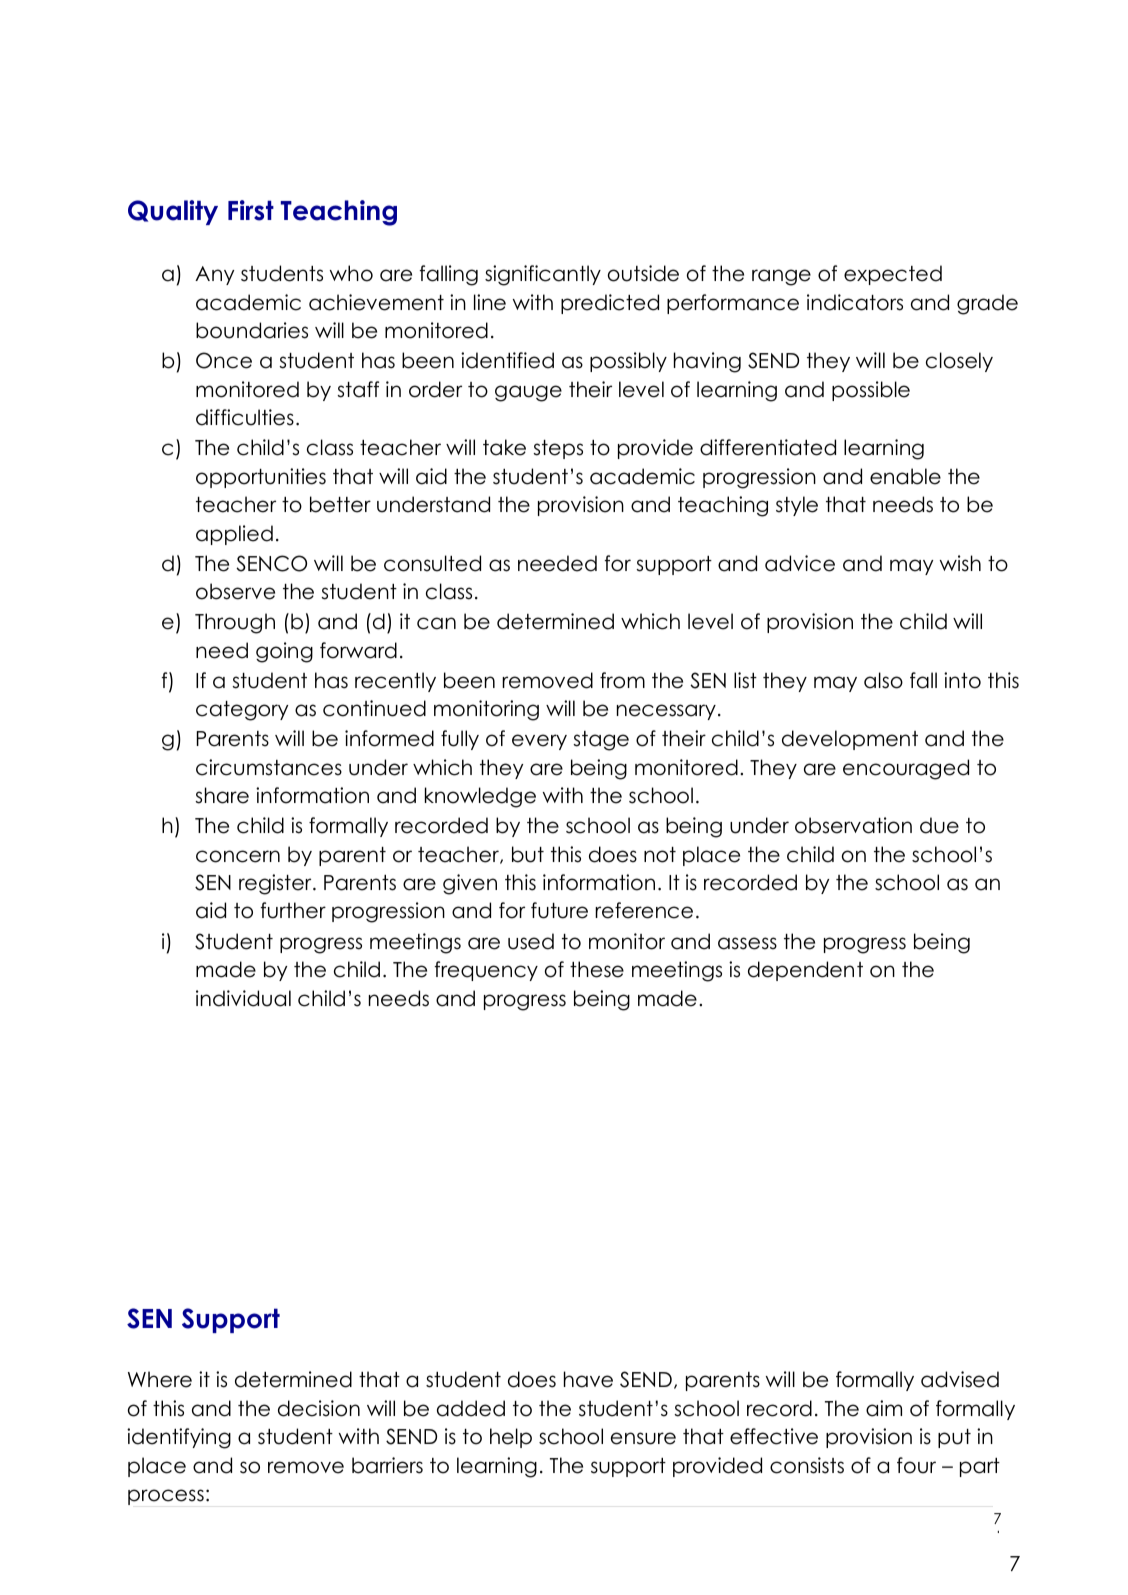  I want to click on observation, so click(853, 825).
